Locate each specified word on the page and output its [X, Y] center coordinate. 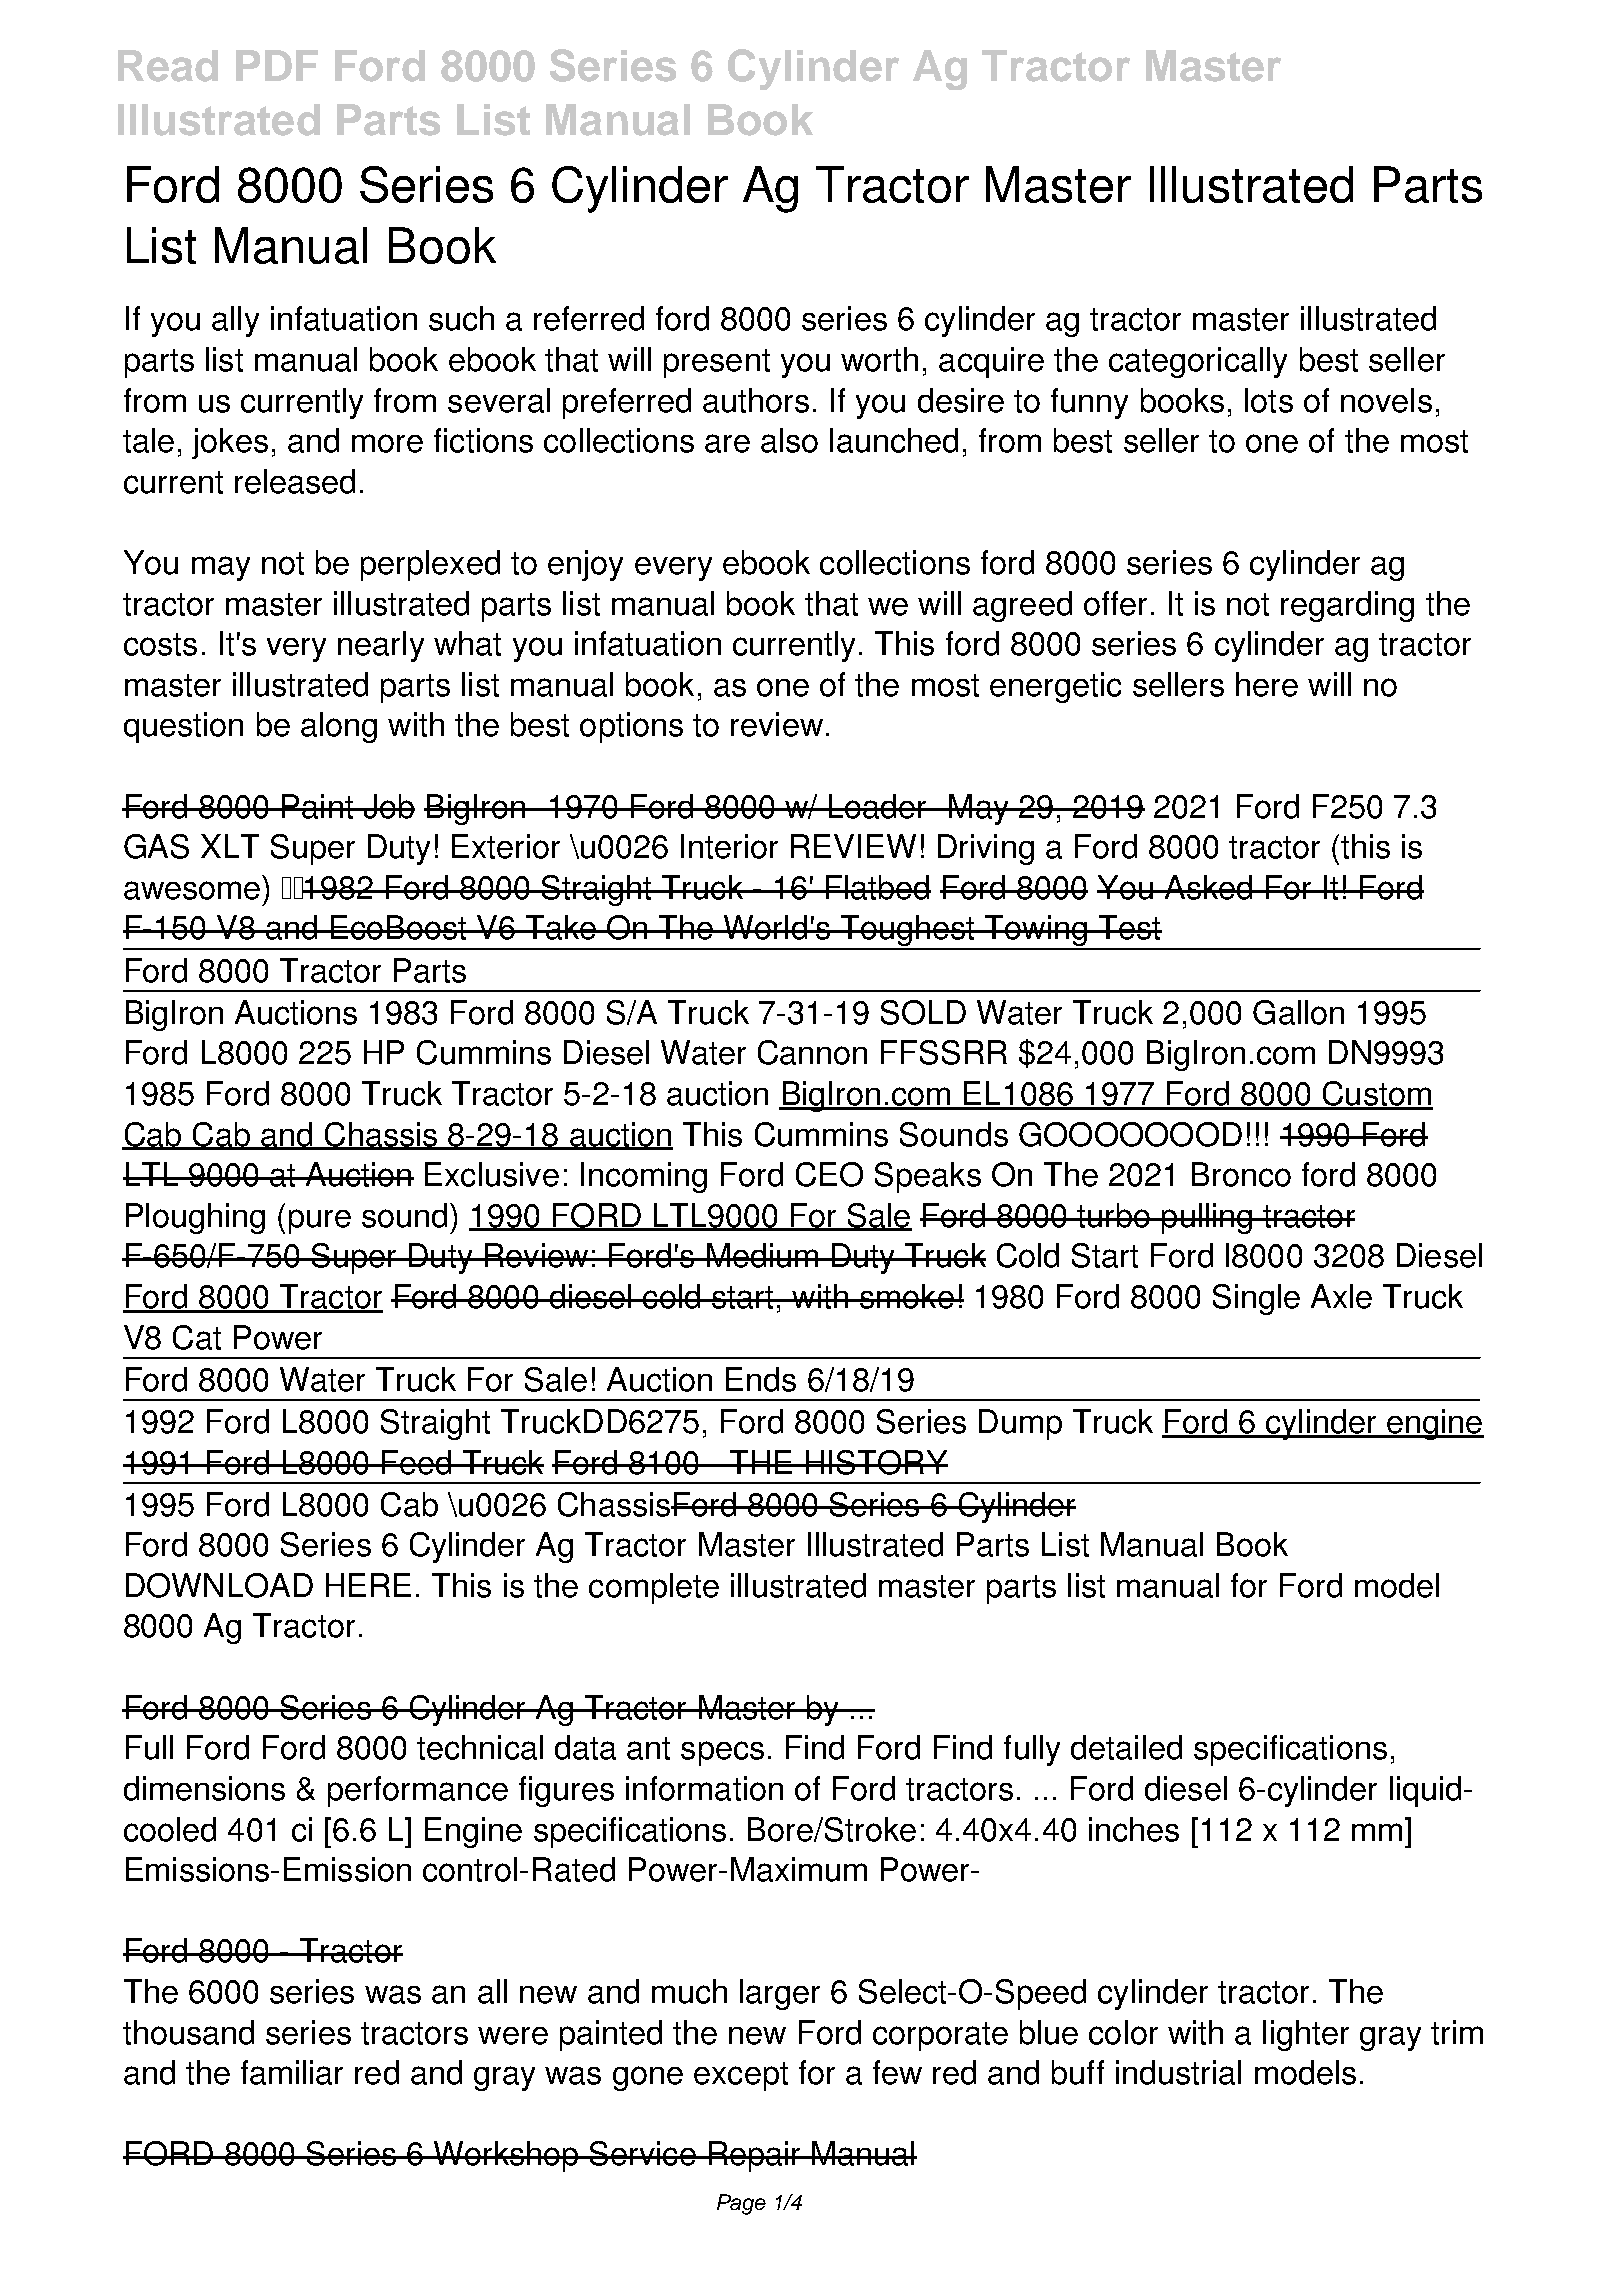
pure [320, 1221]
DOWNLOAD [219, 1585]
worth [879, 359]
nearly [381, 646]
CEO [829, 1174]
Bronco [1241, 1174]
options [631, 727]
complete [654, 1588]
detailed [1126, 1747]
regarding [1347, 606]
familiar [292, 2072]
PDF [277, 65]
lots [1269, 400]
